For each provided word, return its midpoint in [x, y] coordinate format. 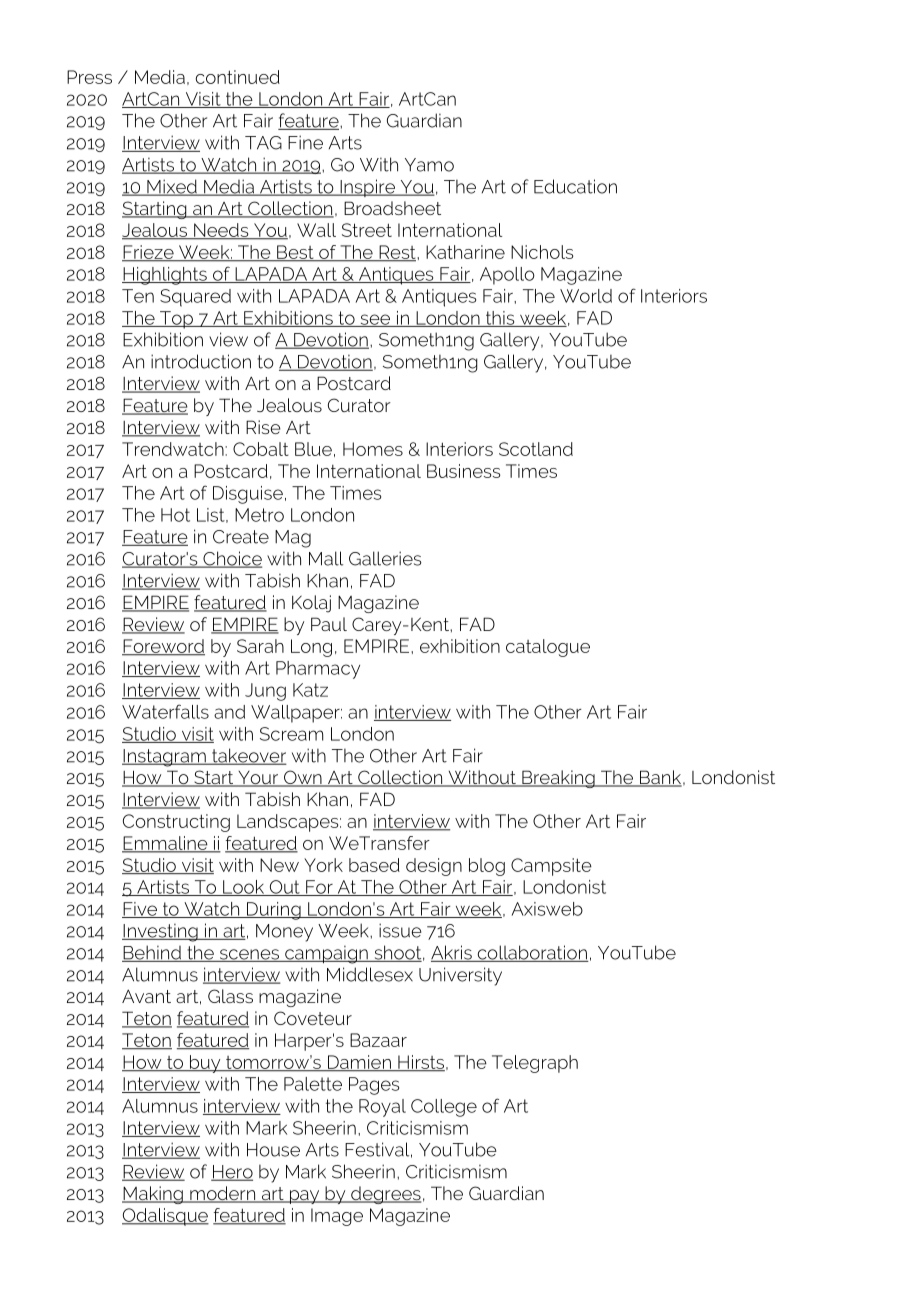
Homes [373, 449]
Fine [305, 142]
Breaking [558, 779]
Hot [175, 515]
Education [575, 186]
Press [89, 77]
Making [153, 1195]
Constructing [176, 823]
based [374, 865]
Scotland [536, 449]
